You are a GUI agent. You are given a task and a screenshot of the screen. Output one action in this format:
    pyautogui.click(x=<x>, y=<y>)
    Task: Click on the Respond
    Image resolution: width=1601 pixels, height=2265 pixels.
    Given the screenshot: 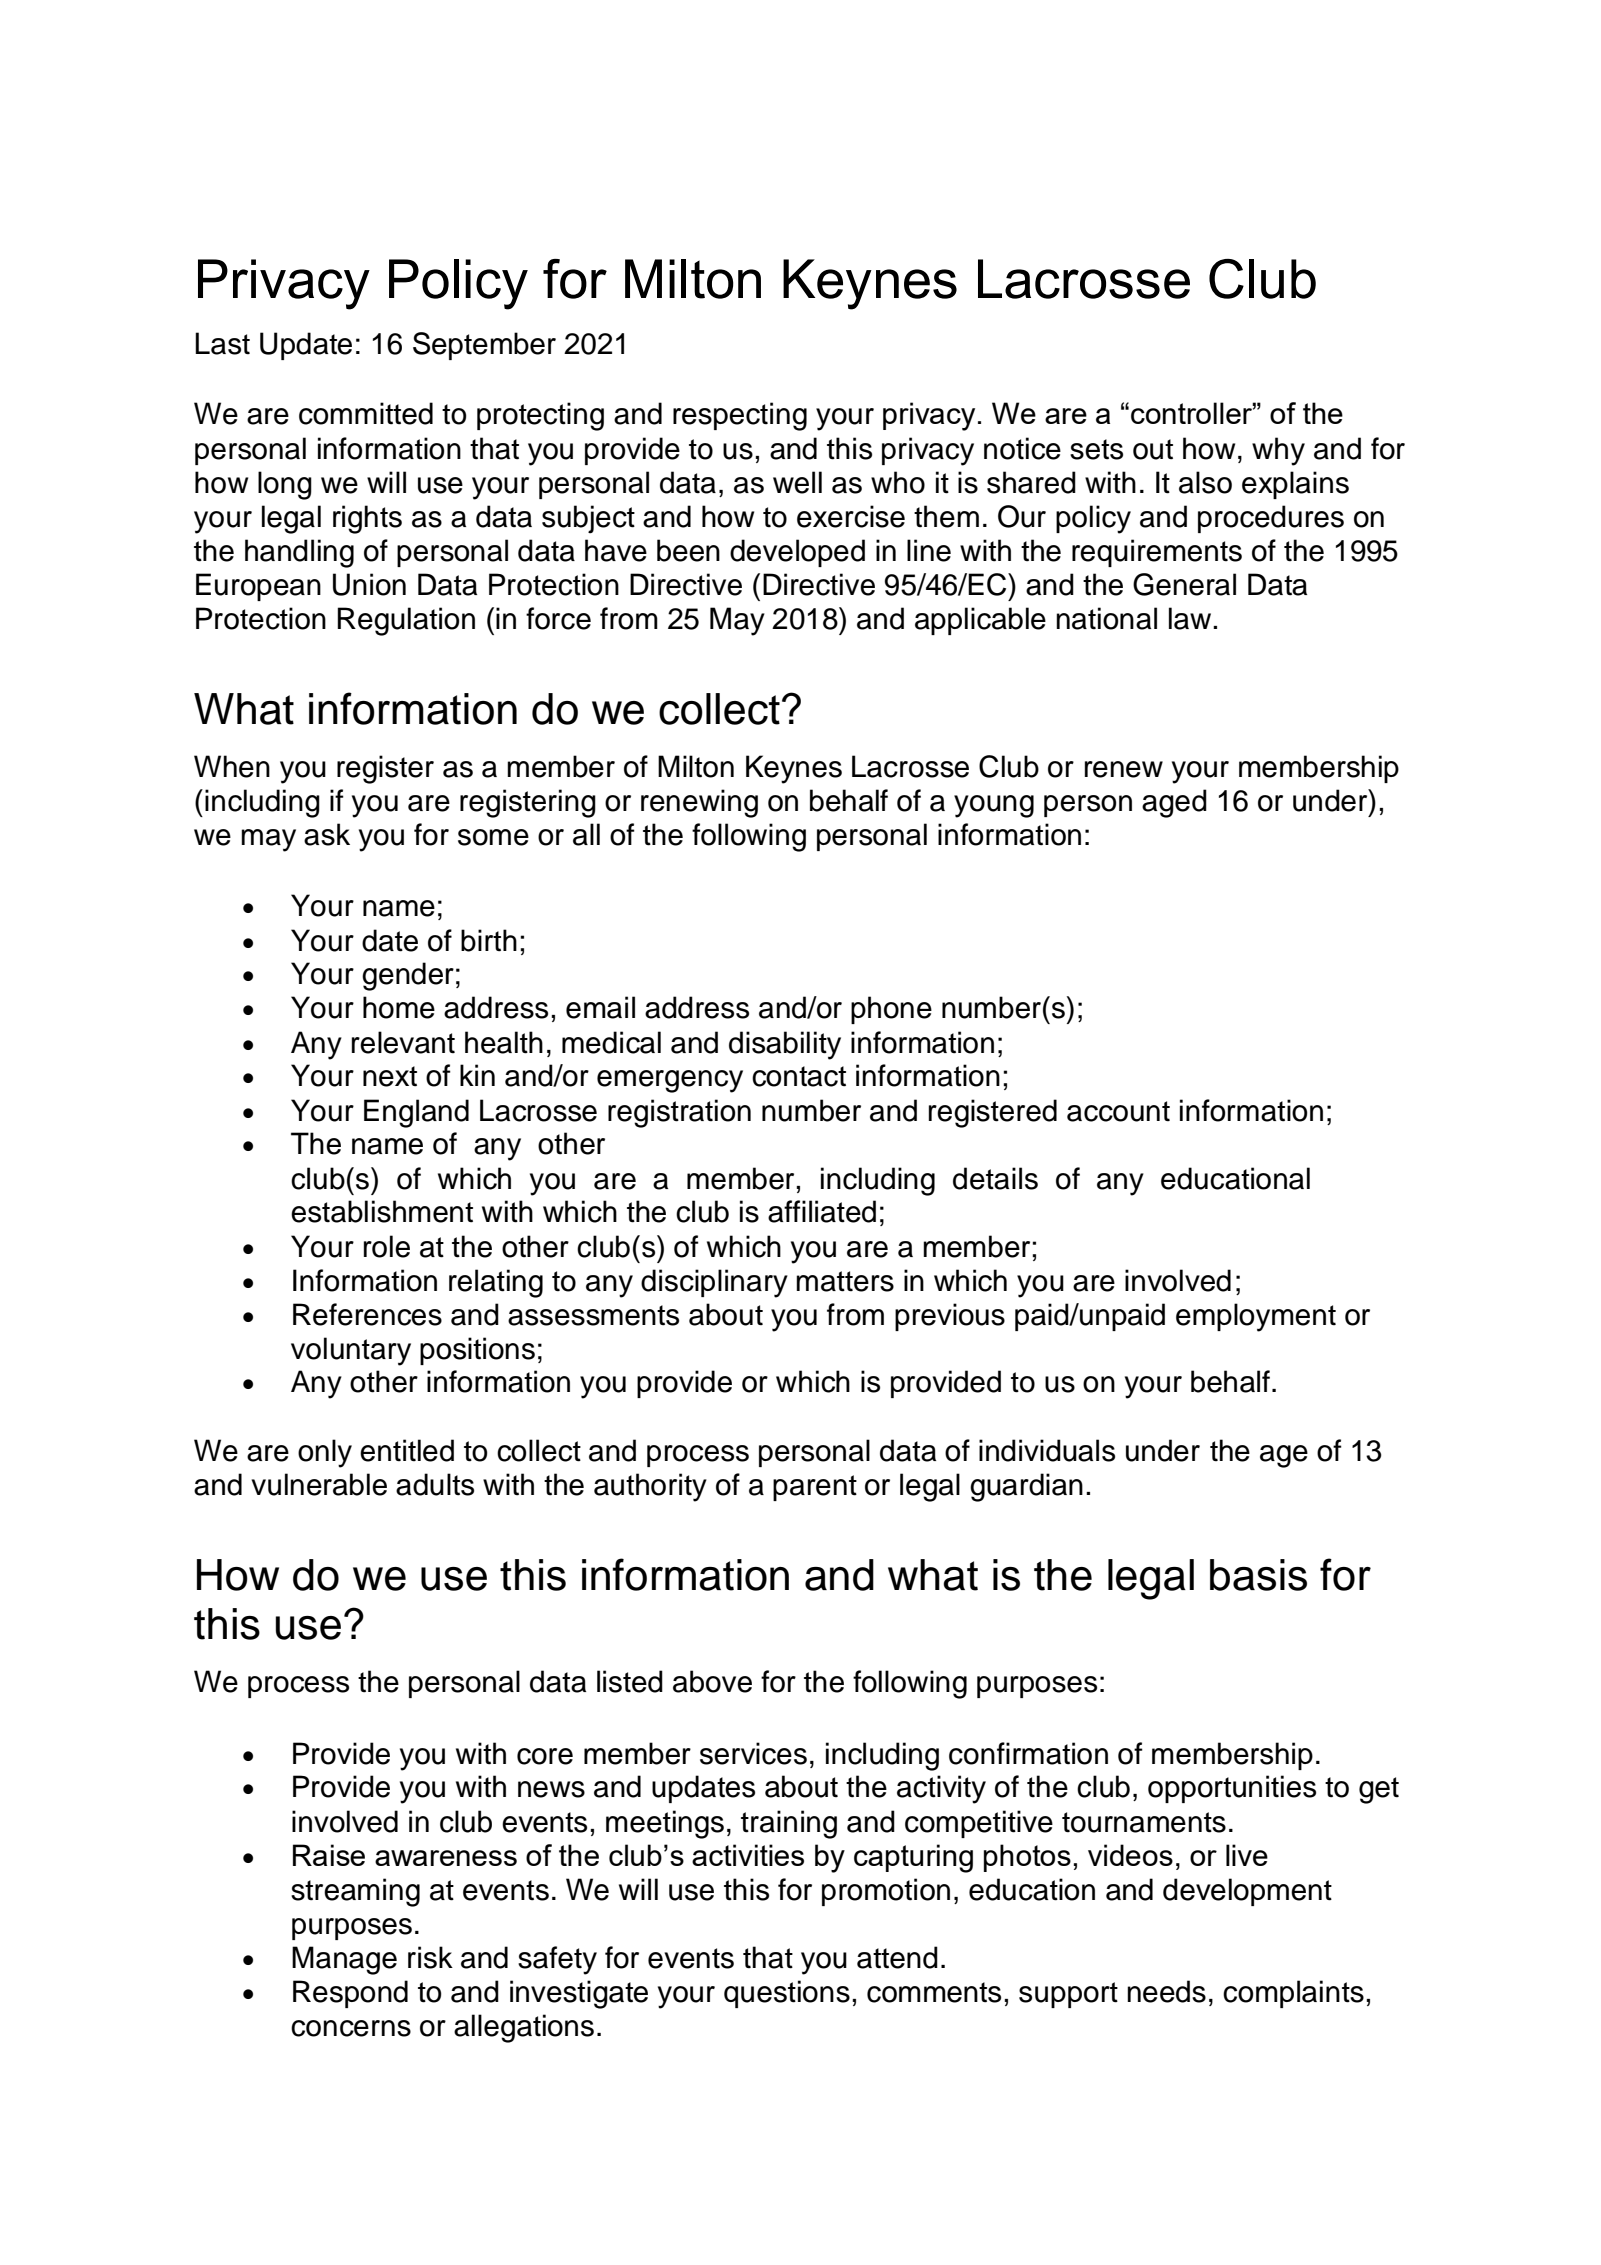 What is the action you would take?
    pyautogui.click(x=350, y=1994)
